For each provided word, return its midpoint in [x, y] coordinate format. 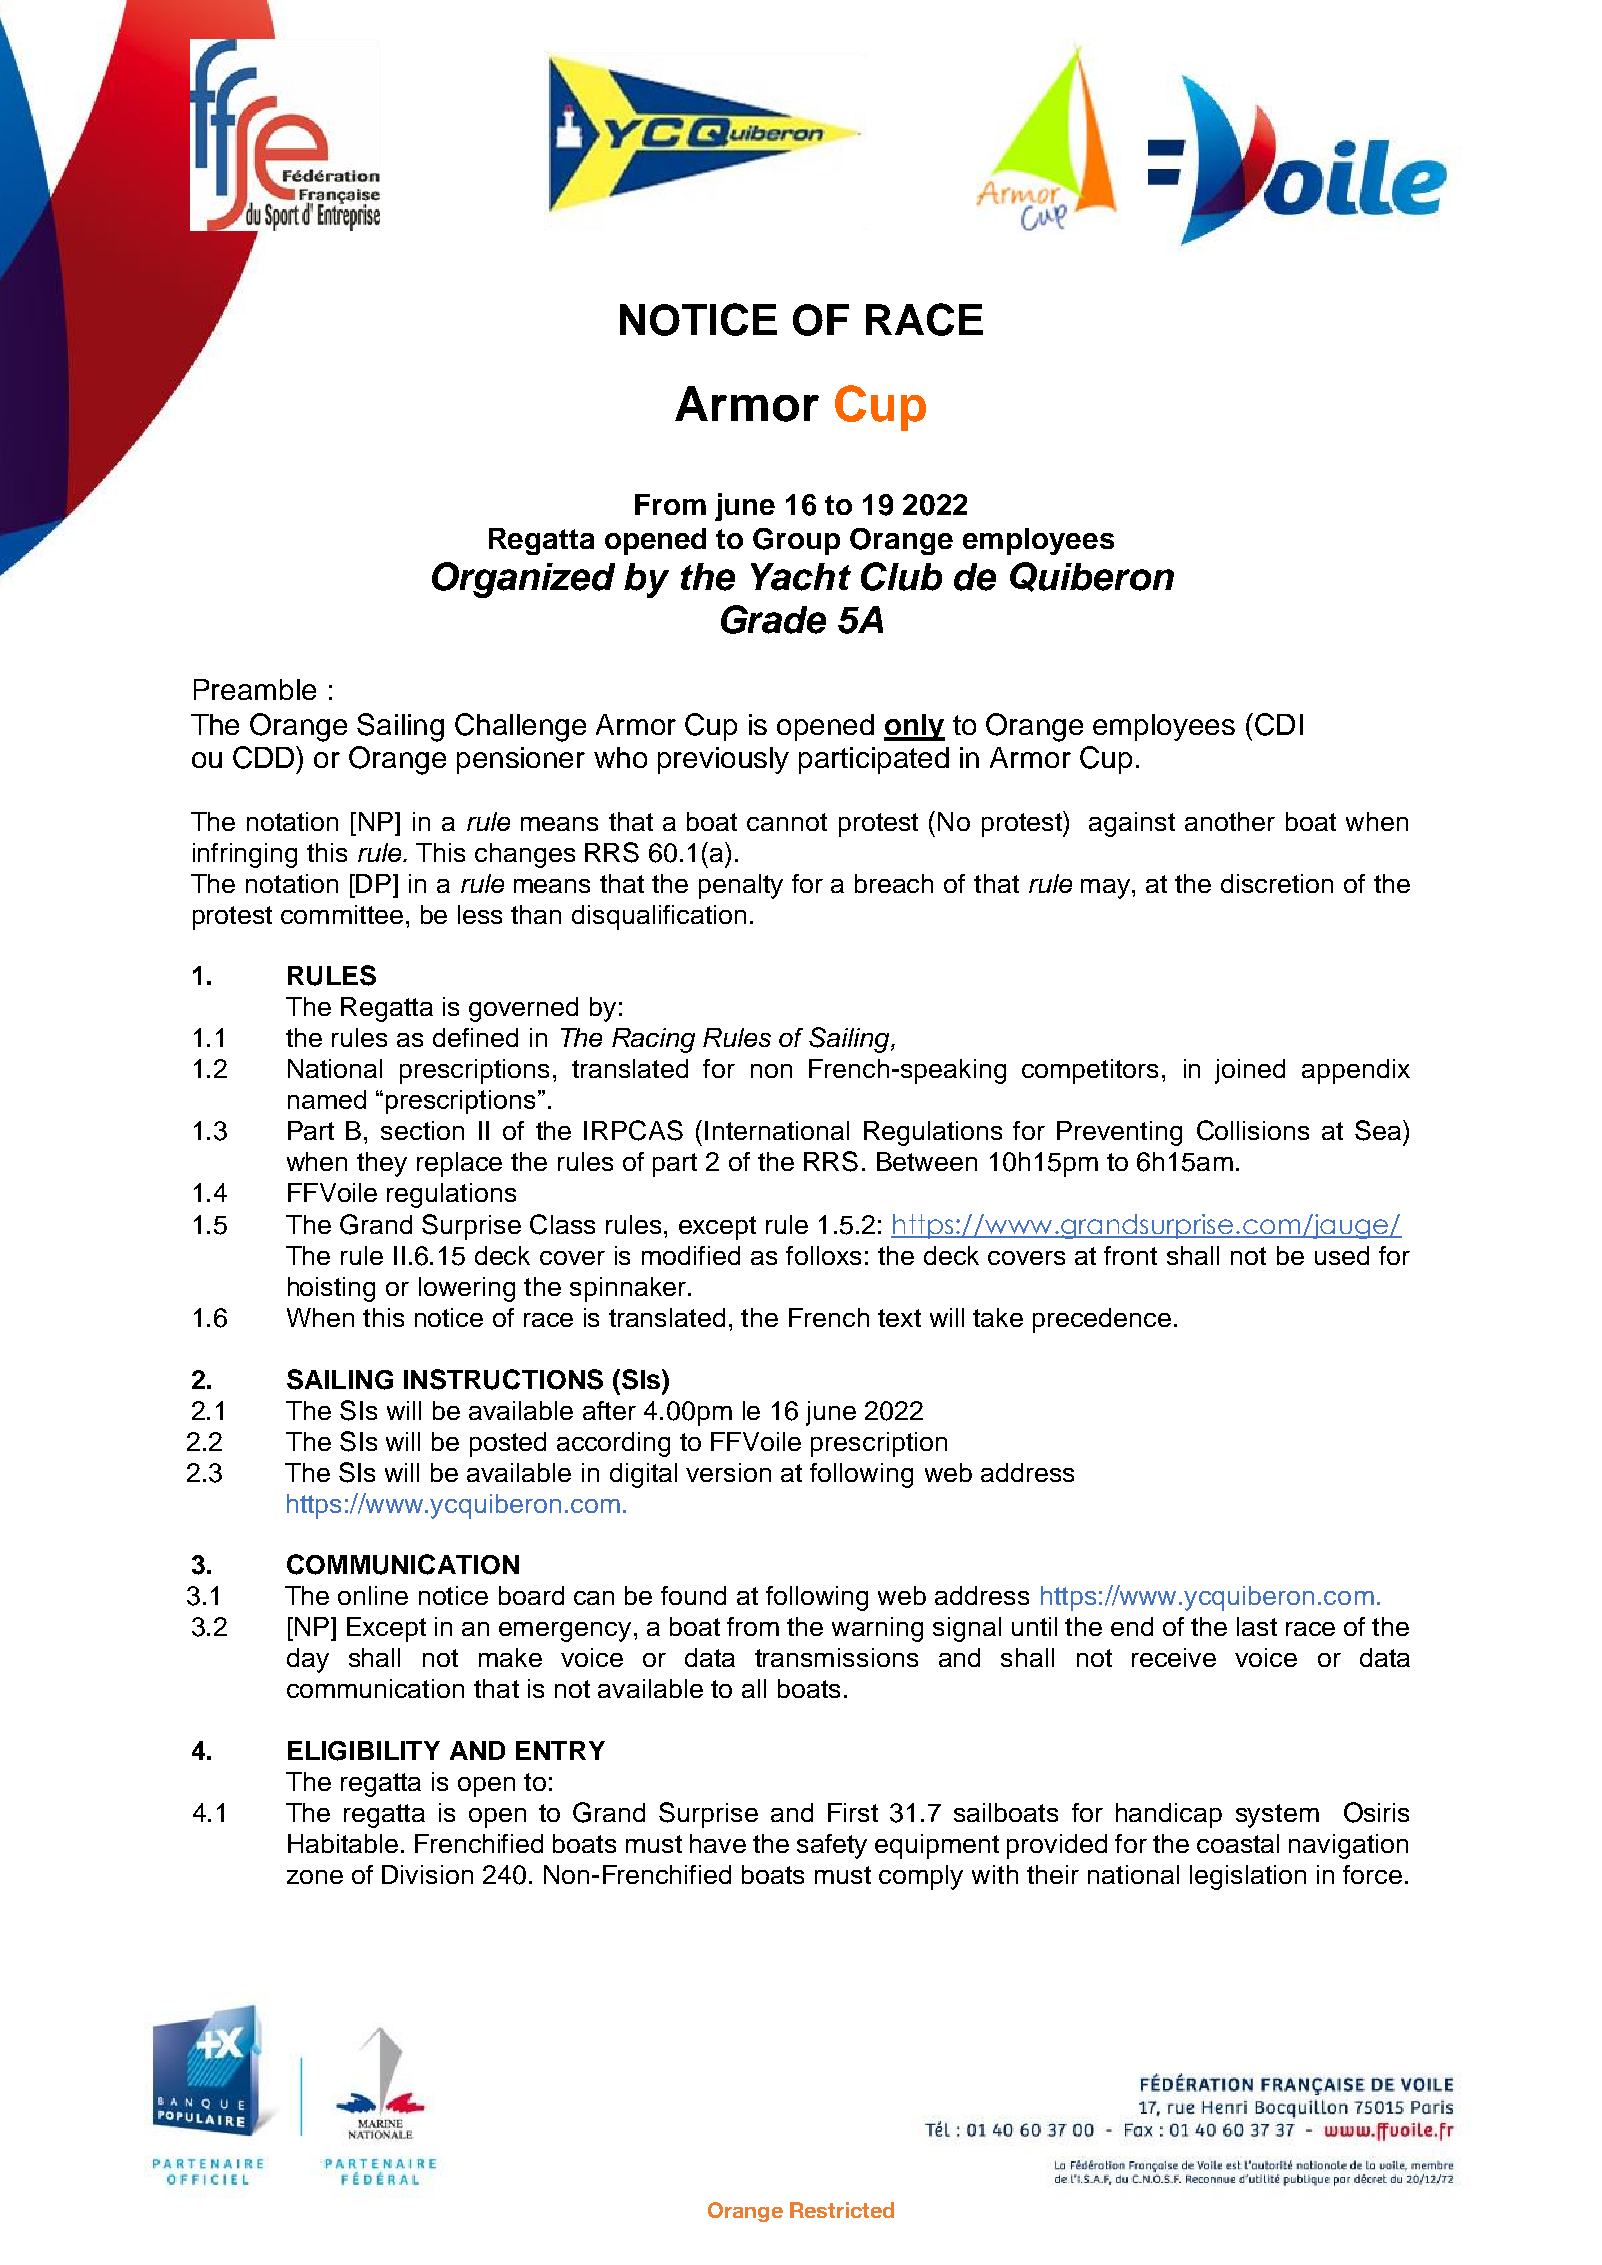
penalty [741, 886]
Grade [773, 619]
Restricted [842, 2210]
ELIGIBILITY [364, 1751]
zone [315, 1877]
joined [1250, 1071]
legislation [1248, 1877]
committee [342, 914]
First [853, 1812]
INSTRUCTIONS [503, 1379]
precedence [1102, 1320]
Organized [523, 580]
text [899, 1318]
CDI [1279, 724]
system [1277, 1816]
